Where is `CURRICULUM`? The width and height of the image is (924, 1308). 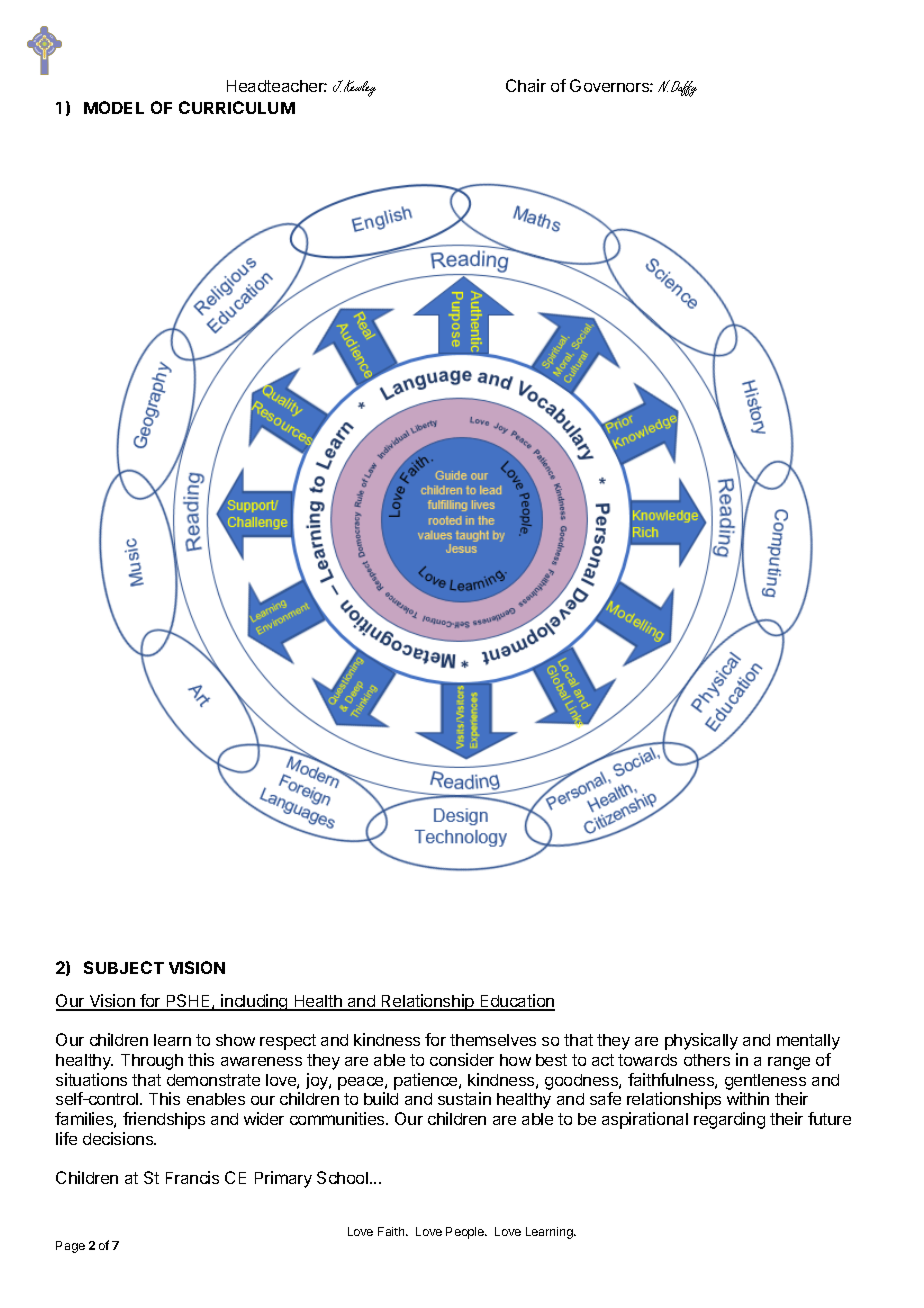 CURRICULUM is located at coordinates (237, 107).
